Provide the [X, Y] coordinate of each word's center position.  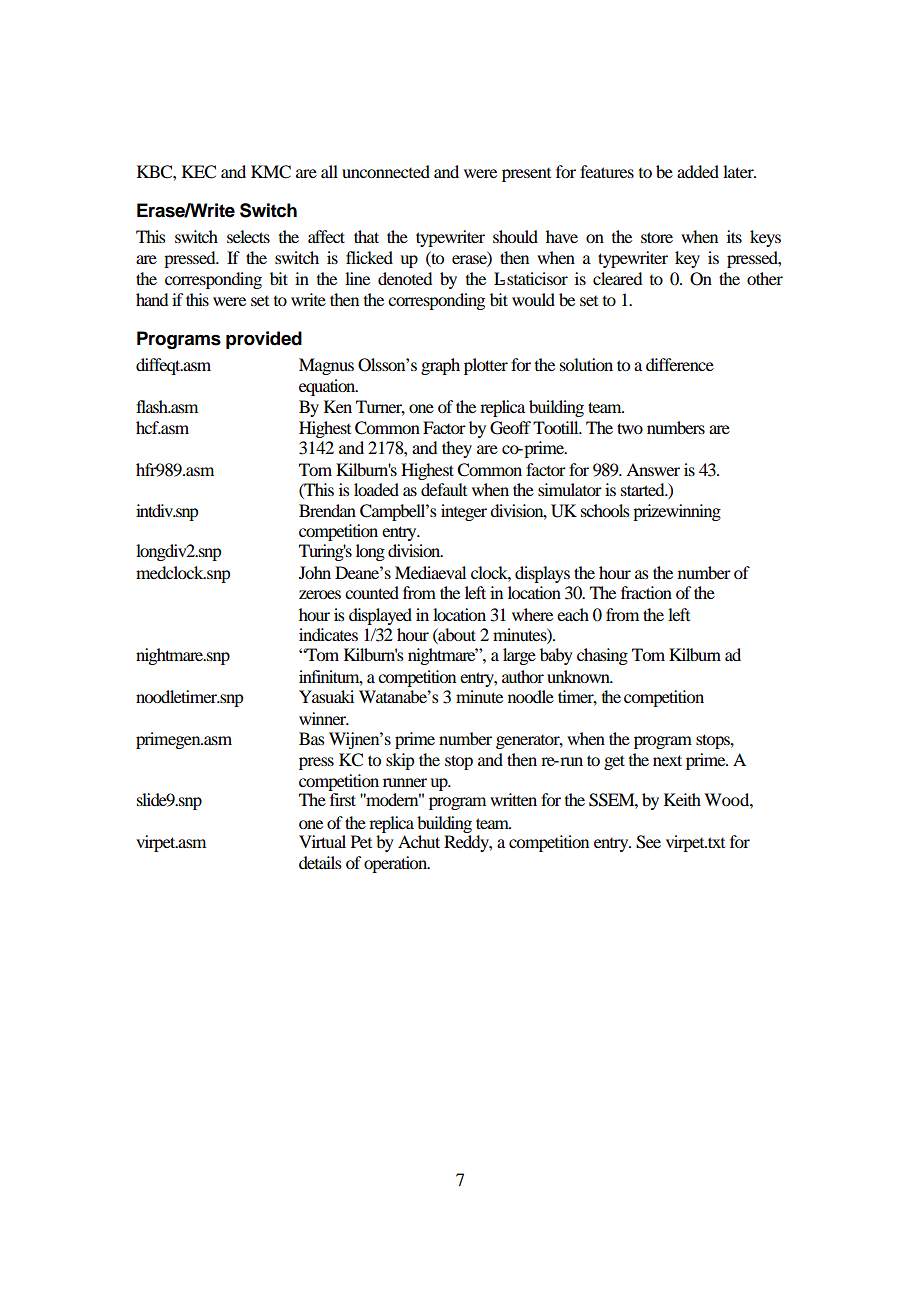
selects [248, 236]
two [630, 428]
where [532, 614]
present [526, 175]
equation [328, 387]
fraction [646, 592]
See [648, 842]
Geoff [510, 428]
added [698, 171]
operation [397, 864]
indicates [328, 634]
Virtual [322, 841]
